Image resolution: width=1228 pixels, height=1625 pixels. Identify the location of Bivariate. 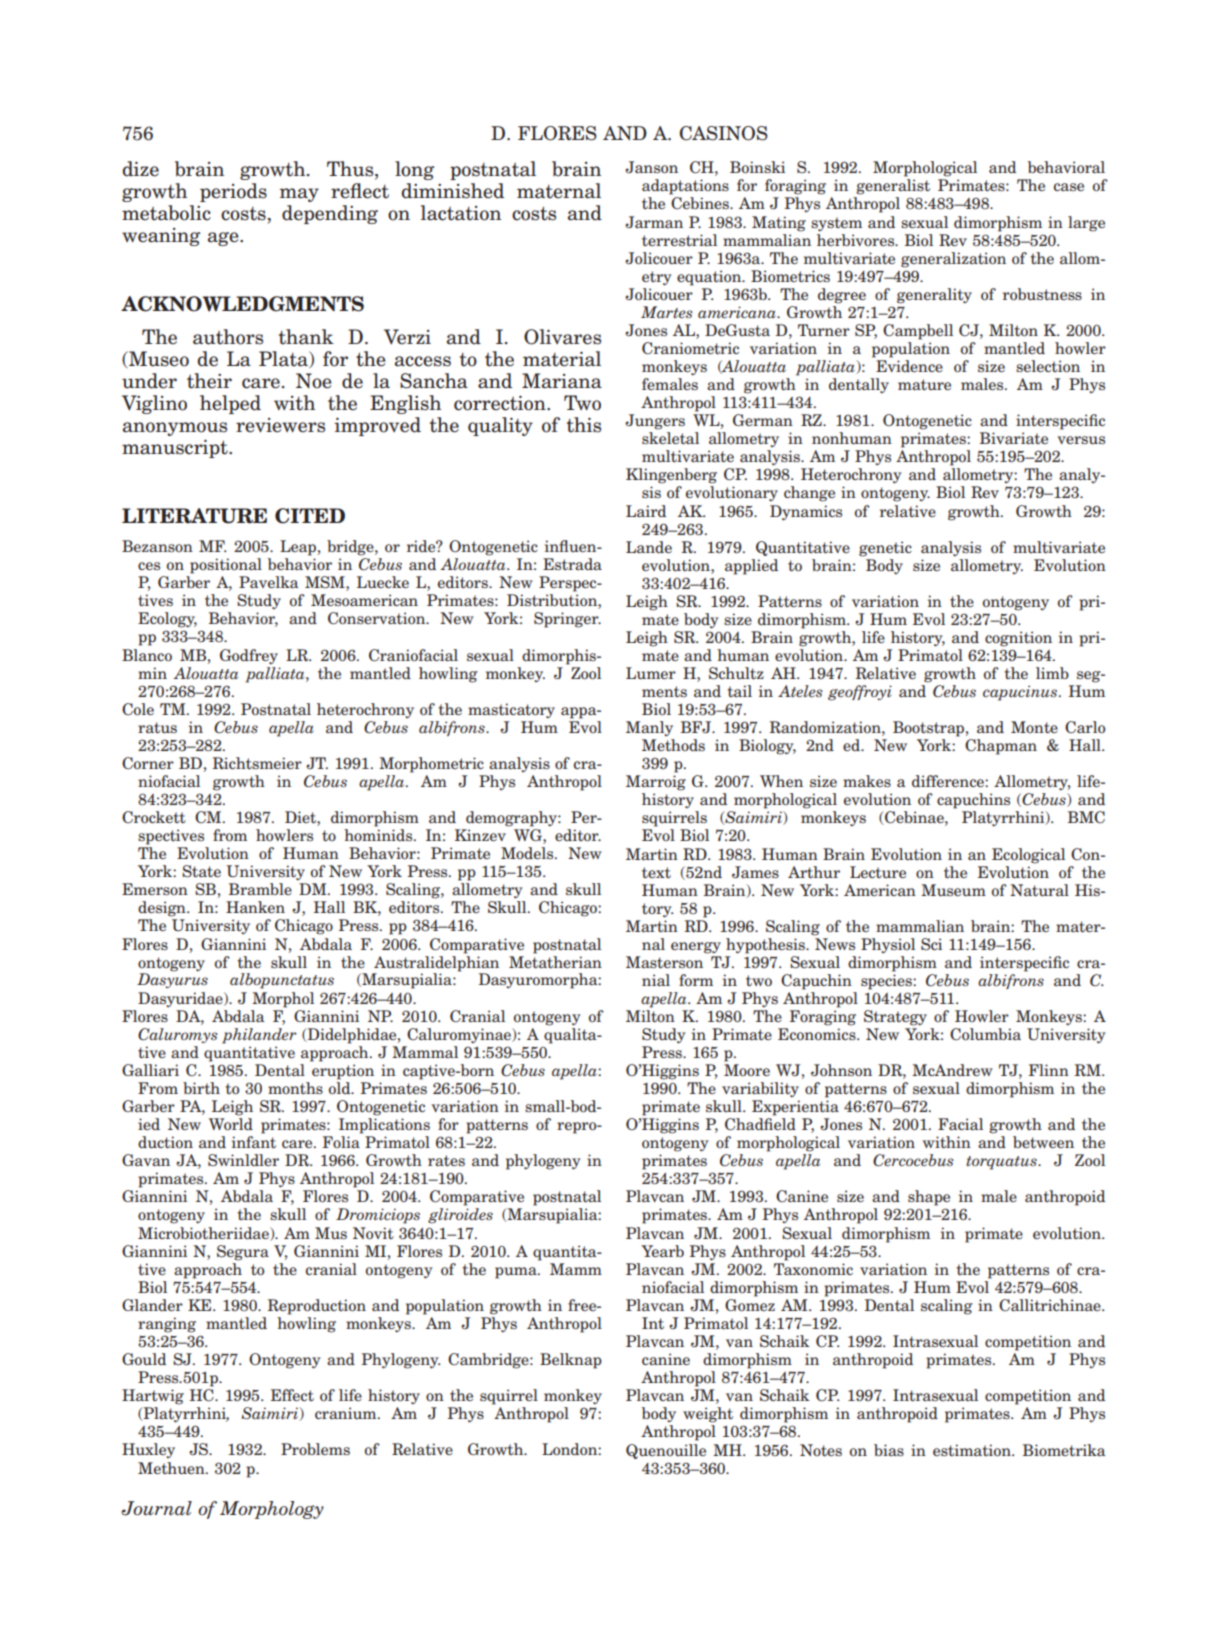
(1014, 438).
